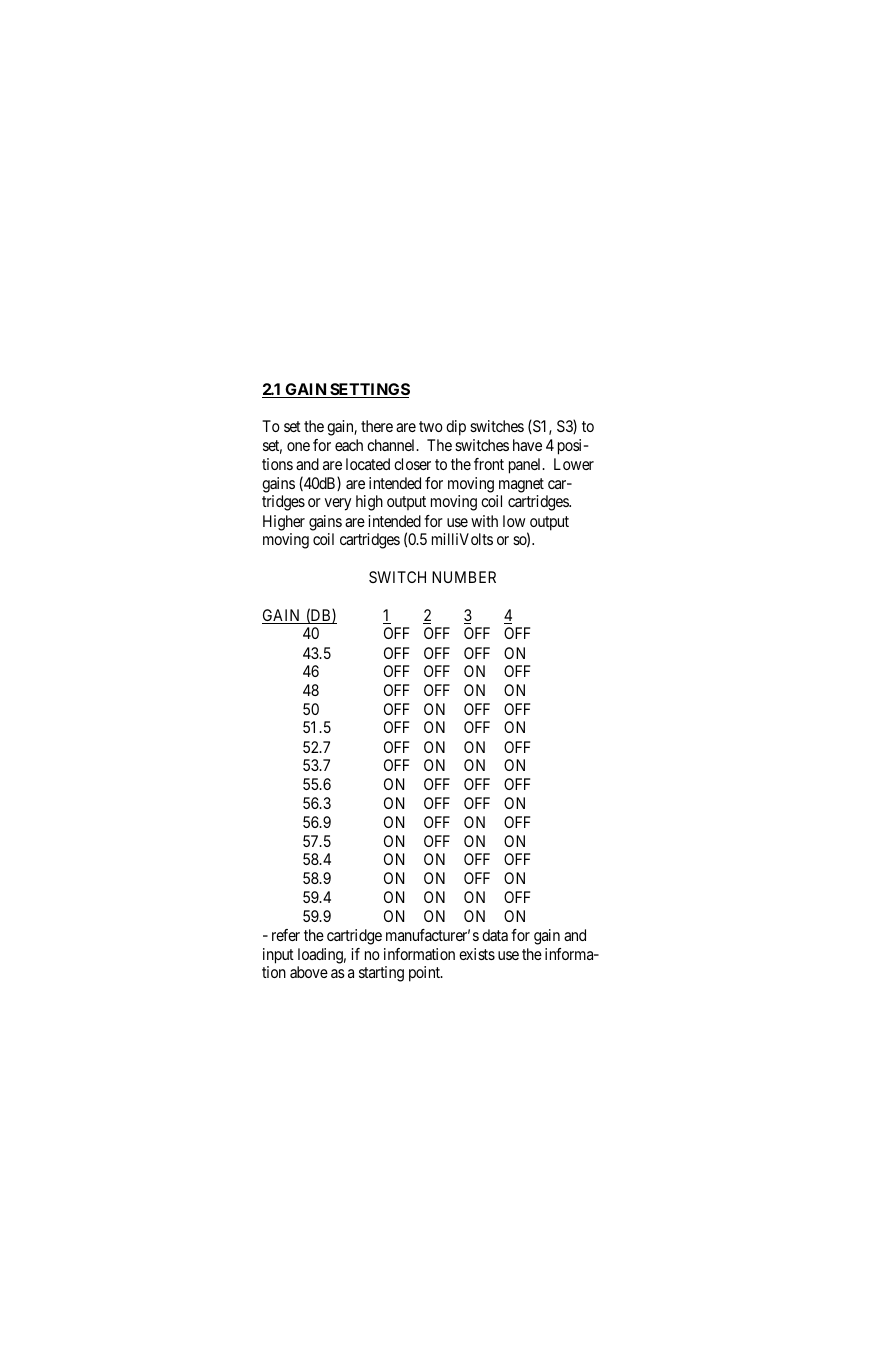  What do you see at coordinates (495, 935) in the page?
I see `data` at bounding box center [495, 935].
